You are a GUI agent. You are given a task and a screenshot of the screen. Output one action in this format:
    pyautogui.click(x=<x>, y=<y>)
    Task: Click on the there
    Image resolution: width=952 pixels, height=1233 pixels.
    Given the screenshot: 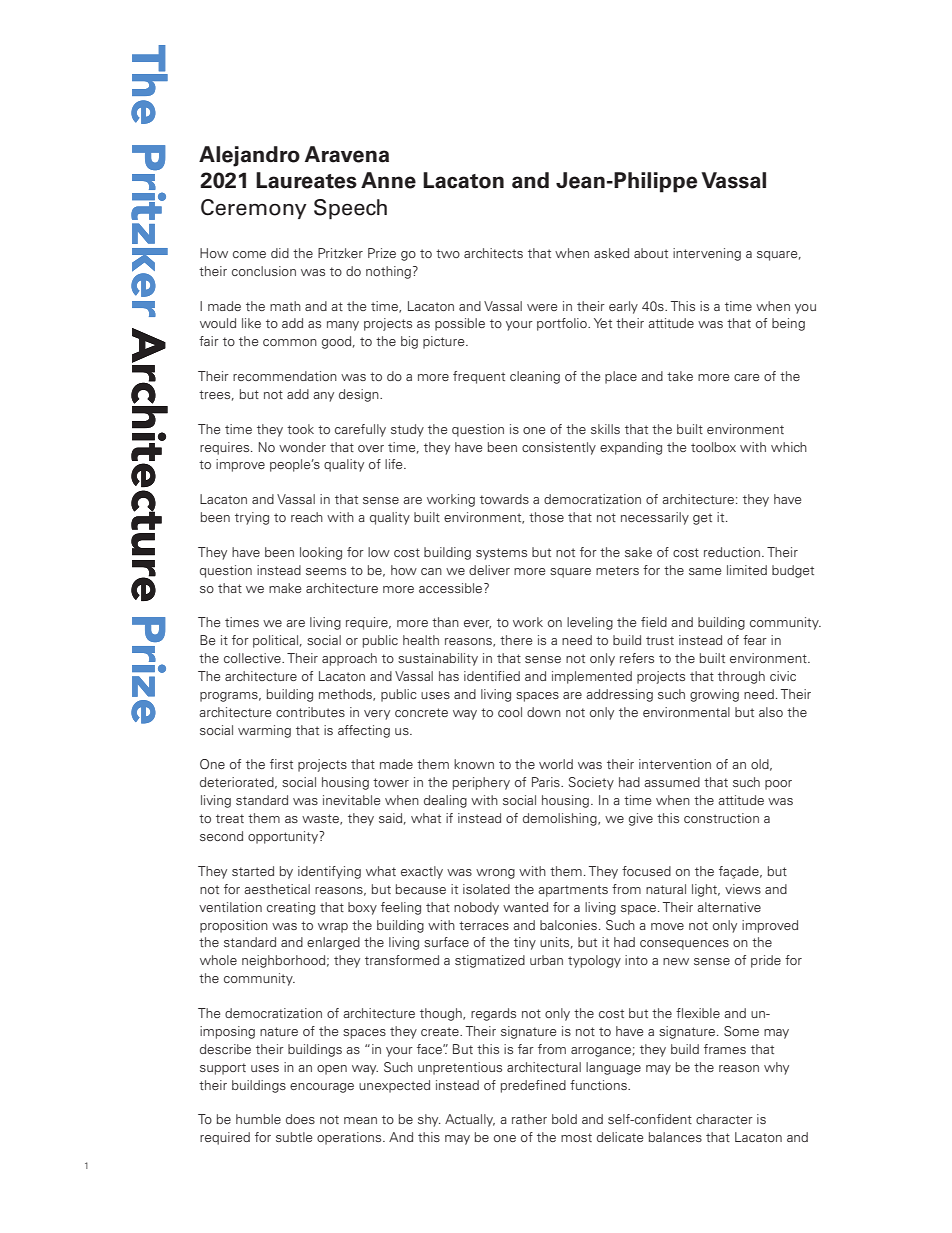 What is the action you would take?
    pyautogui.click(x=516, y=640)
